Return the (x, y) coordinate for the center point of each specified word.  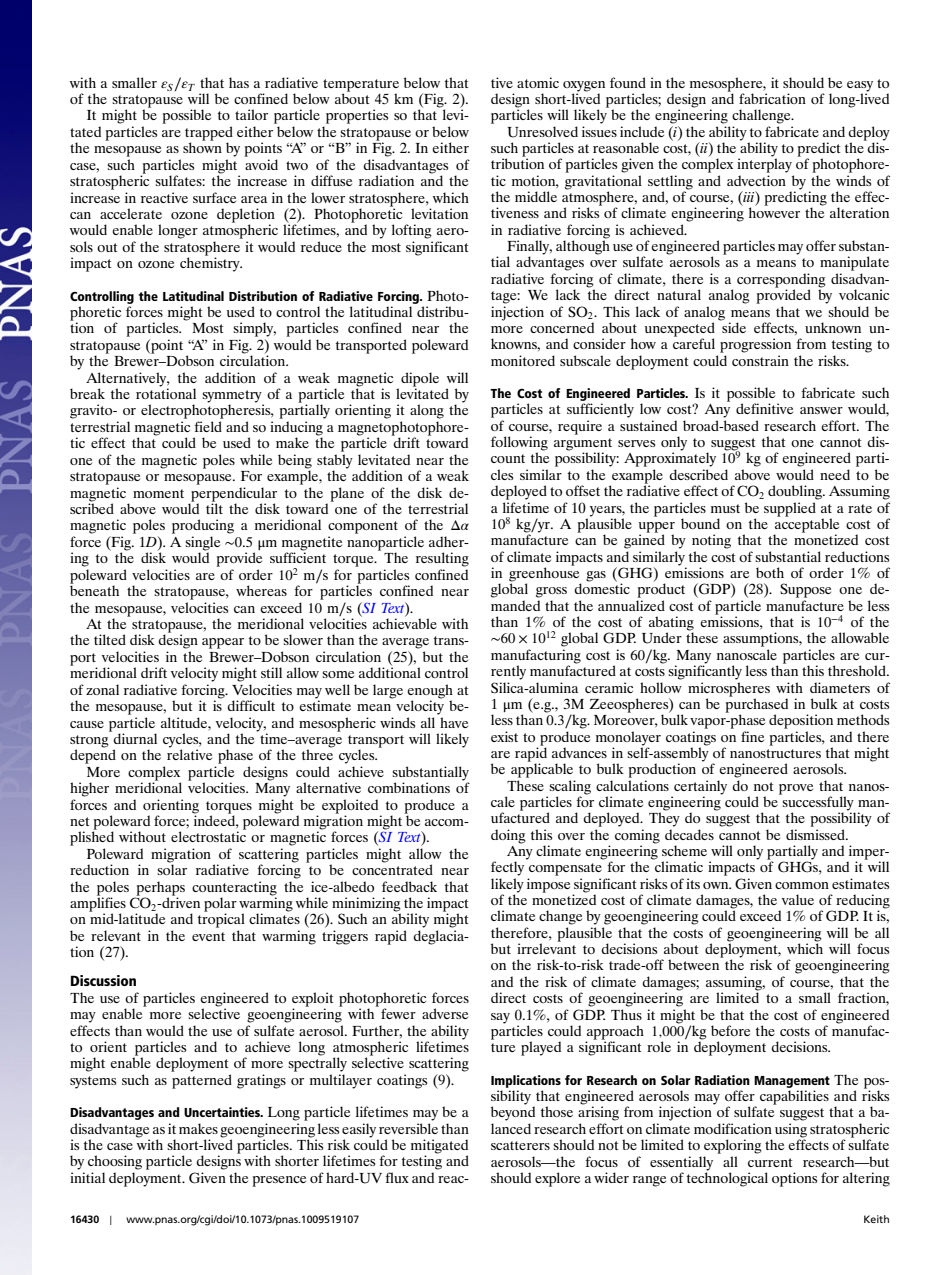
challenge (762, 116)
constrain (760, 360)
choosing (115, 1162)
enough (430, 691)
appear (223, 643)
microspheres (729, 689)
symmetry (233, 397)
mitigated (439, 1147)
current (770, 1162)
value (798, 899)
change (560, 917)
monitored (523, 360)
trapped (209, 134)
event (208, 936)
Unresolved (542, 132)
